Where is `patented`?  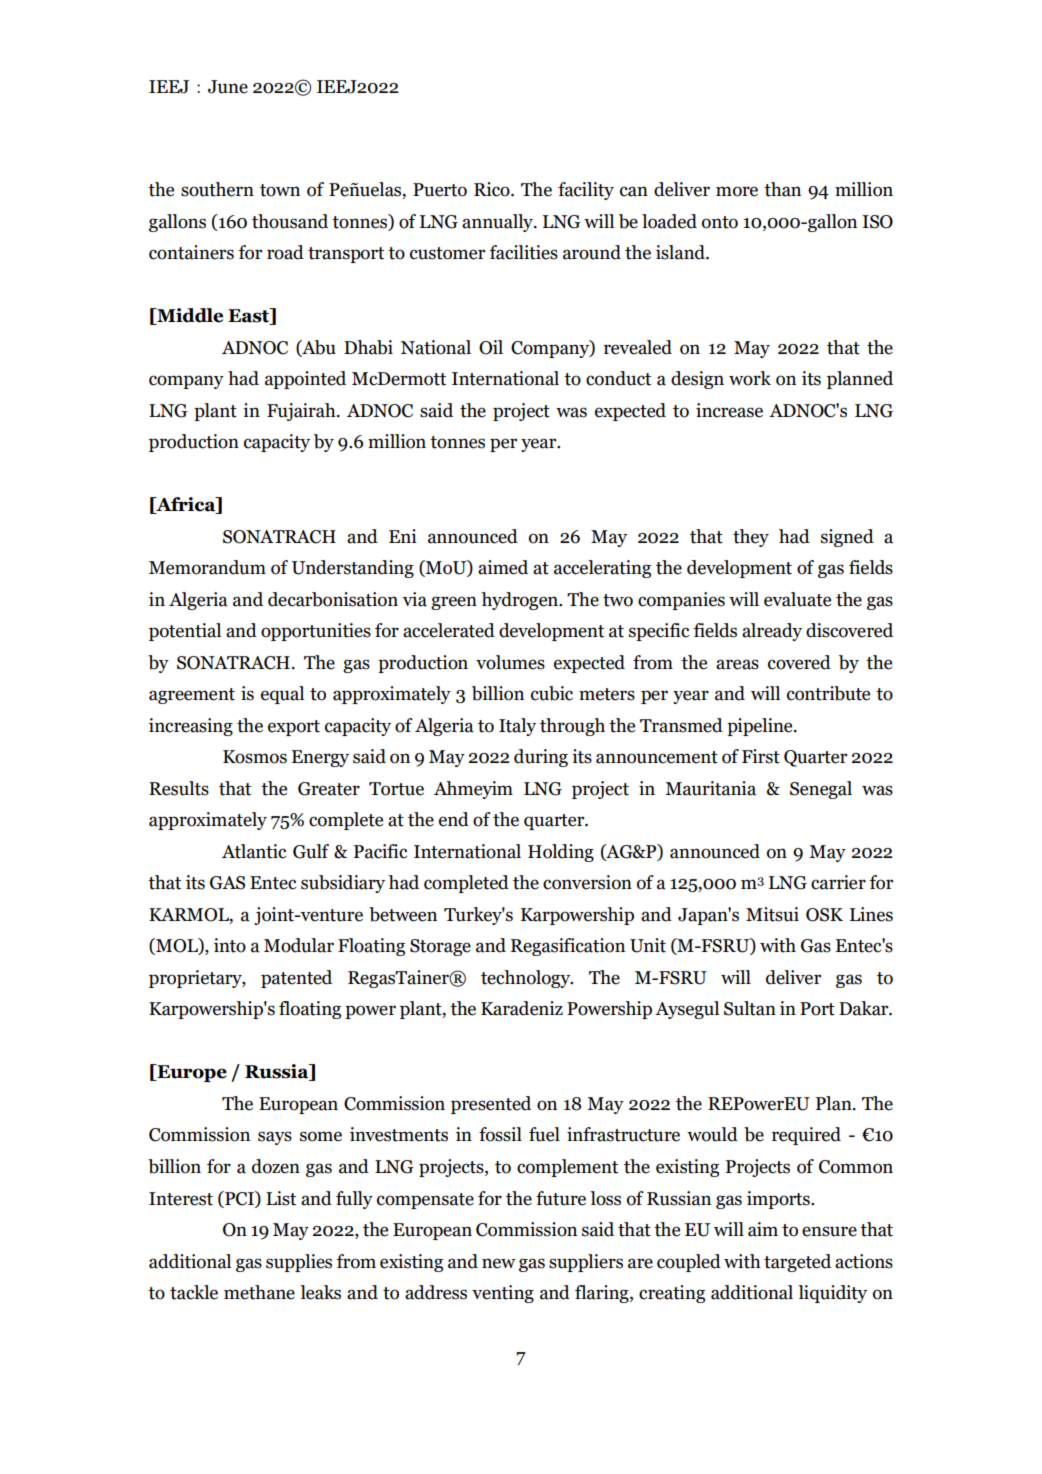 patented is located at coordinates (296, 979).
